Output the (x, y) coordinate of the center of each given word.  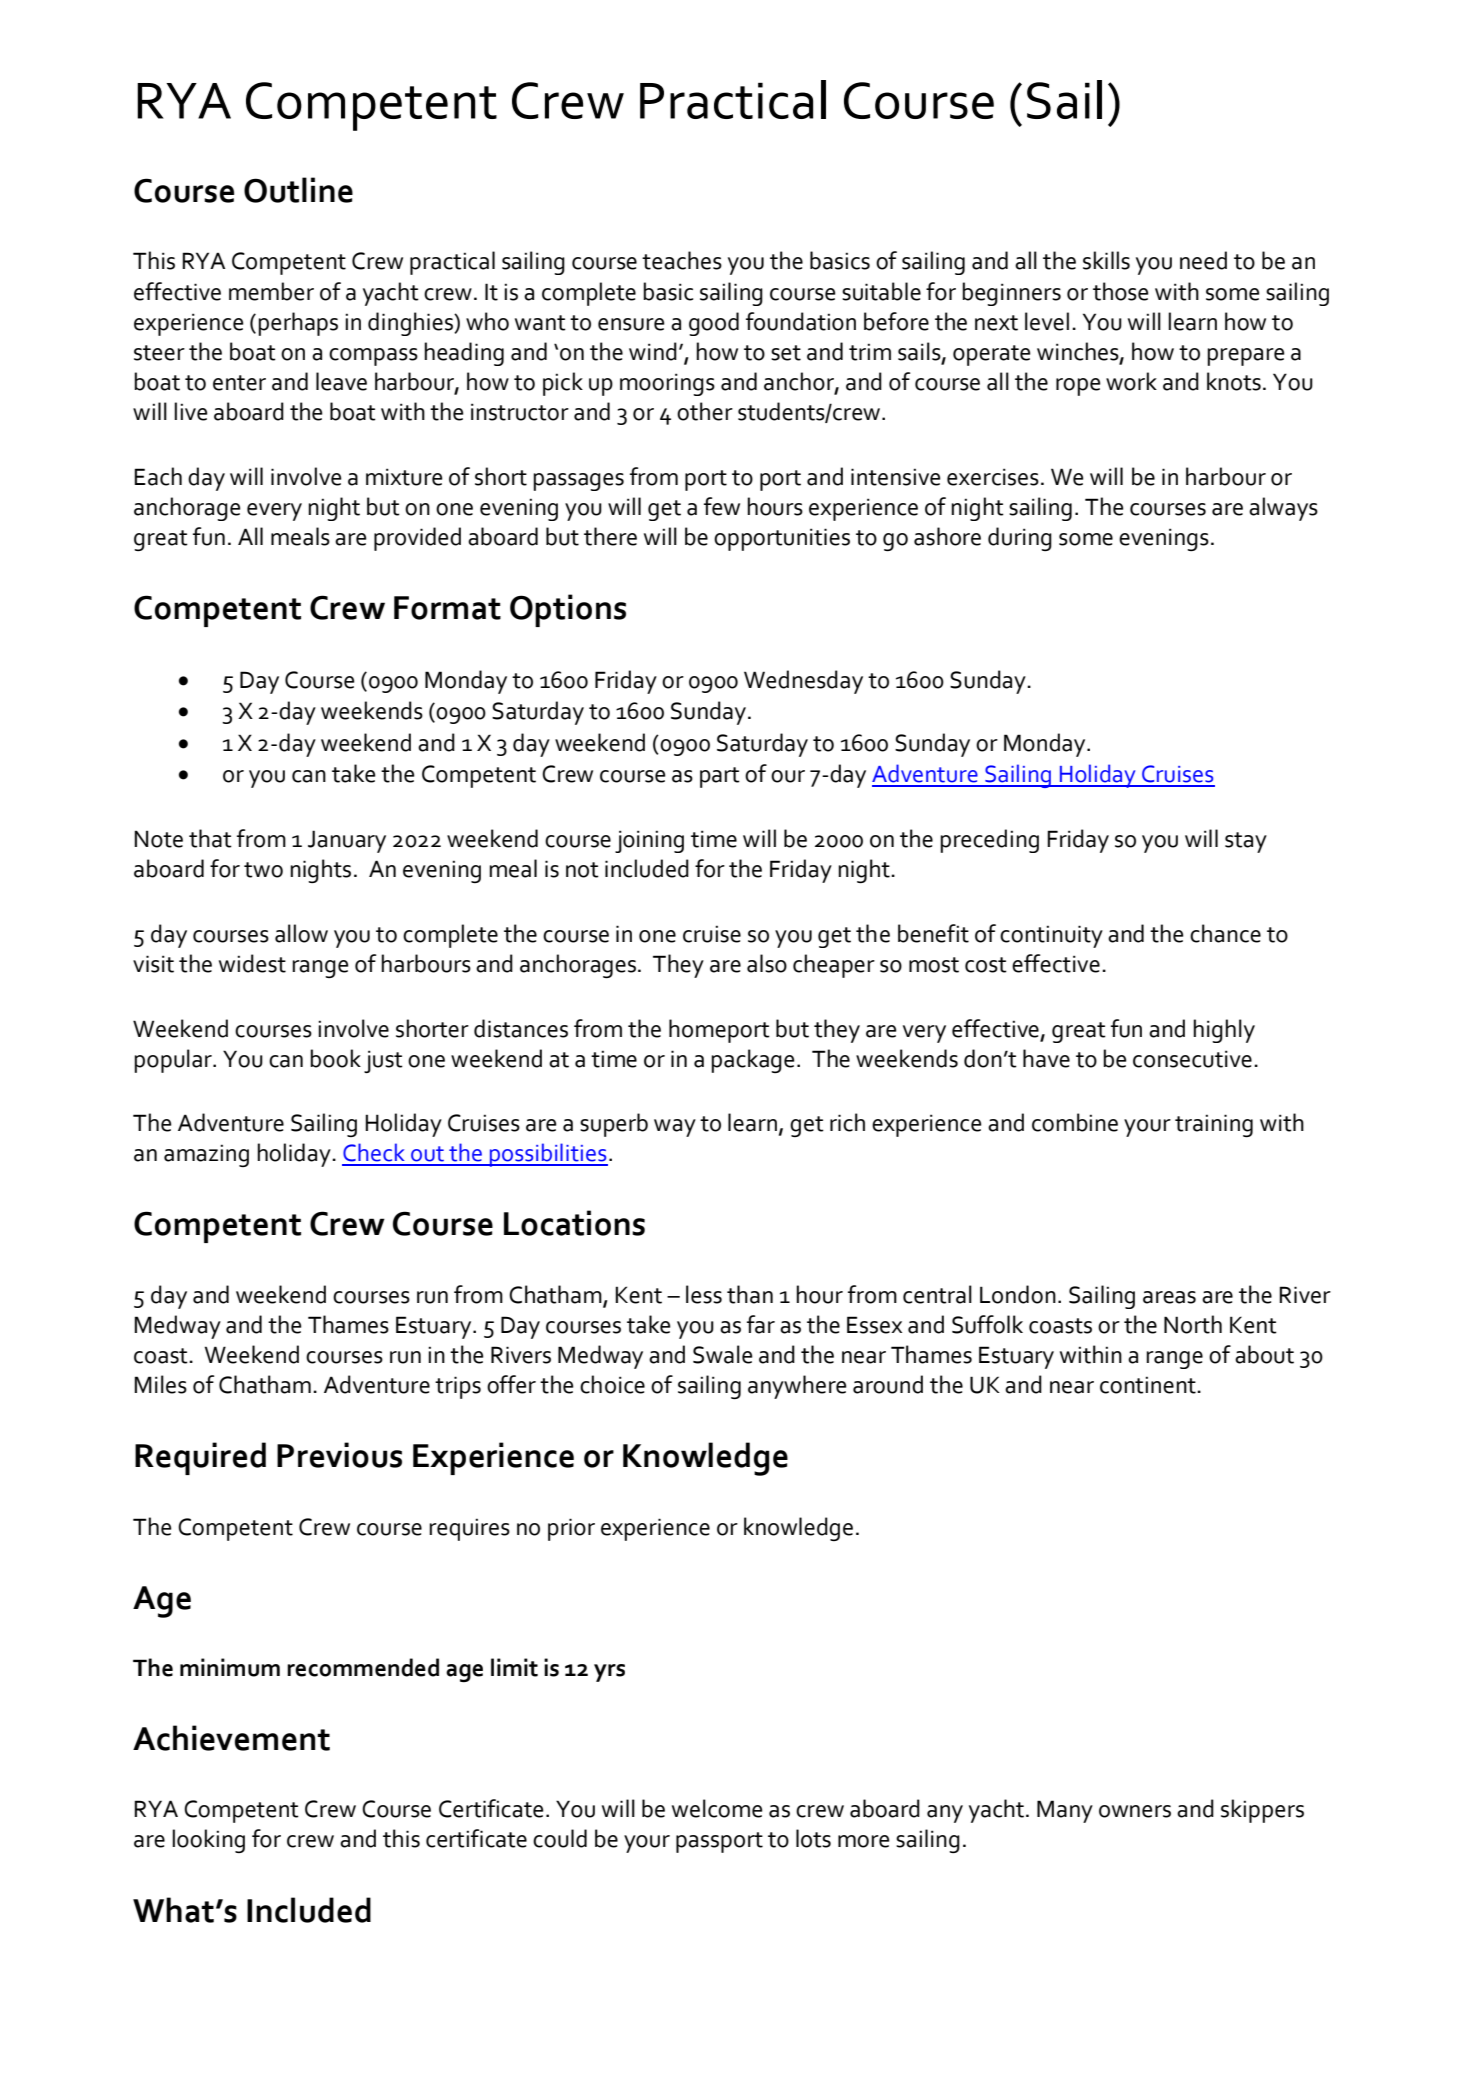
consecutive (1192, 1059)
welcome (717, 1808)
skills (1106, 260)
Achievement (231, 1738)
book (335, 1058)
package (753, 1061)
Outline (298, 190)
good (714, 324)
